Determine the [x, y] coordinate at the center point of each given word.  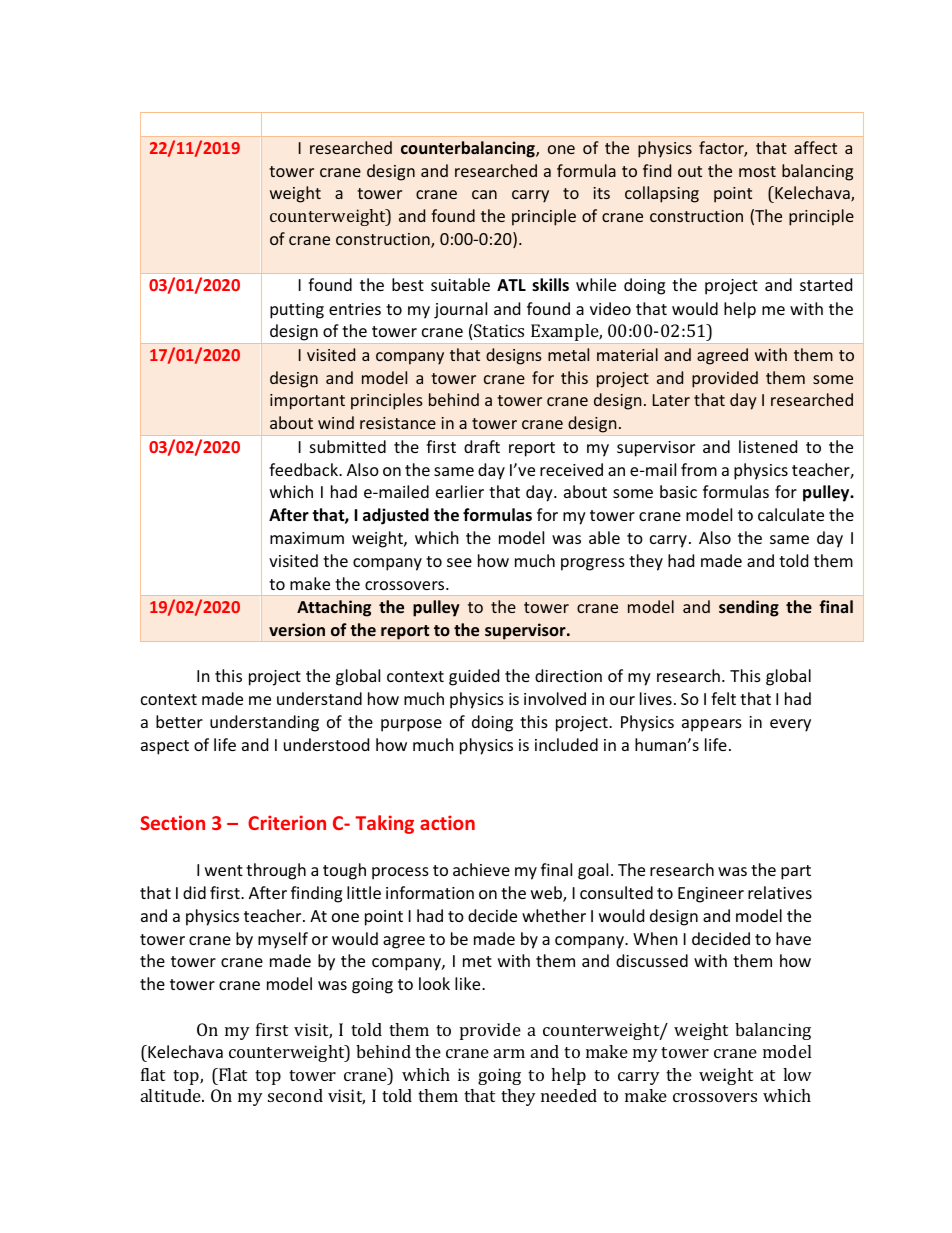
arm [509, 1053]
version [297, 629]
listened [768, 446]
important [307, 402]
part [796, 872]
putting [297, 311]
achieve [481, 869]
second [295, 1095]
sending [749, 608]
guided [474, 677]
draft [482, 446]
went [224, 870]
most [757, 171]
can [484, 194]
